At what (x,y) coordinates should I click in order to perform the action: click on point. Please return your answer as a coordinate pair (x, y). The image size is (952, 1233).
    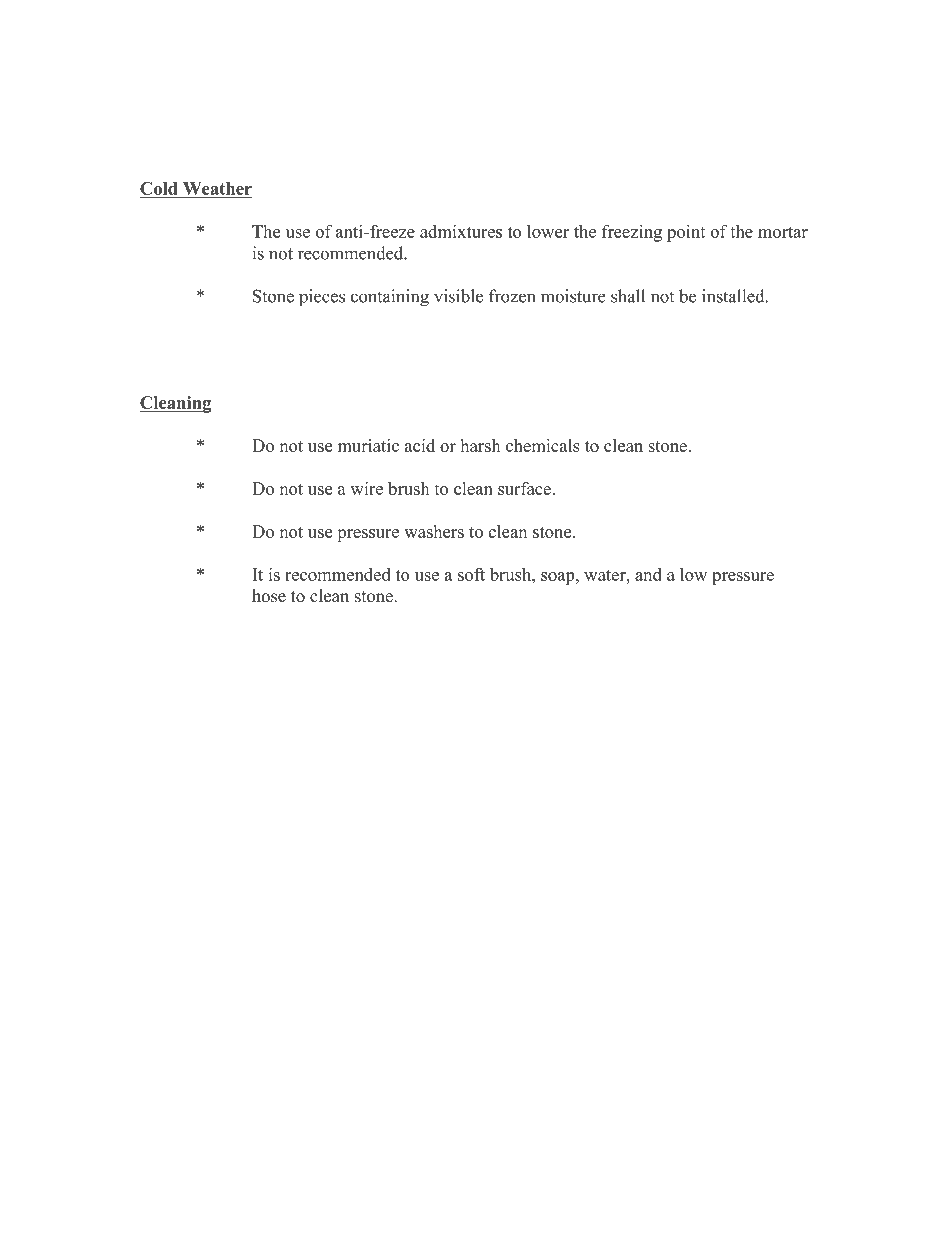
    Looking at the image, I should click on (686, 233).
